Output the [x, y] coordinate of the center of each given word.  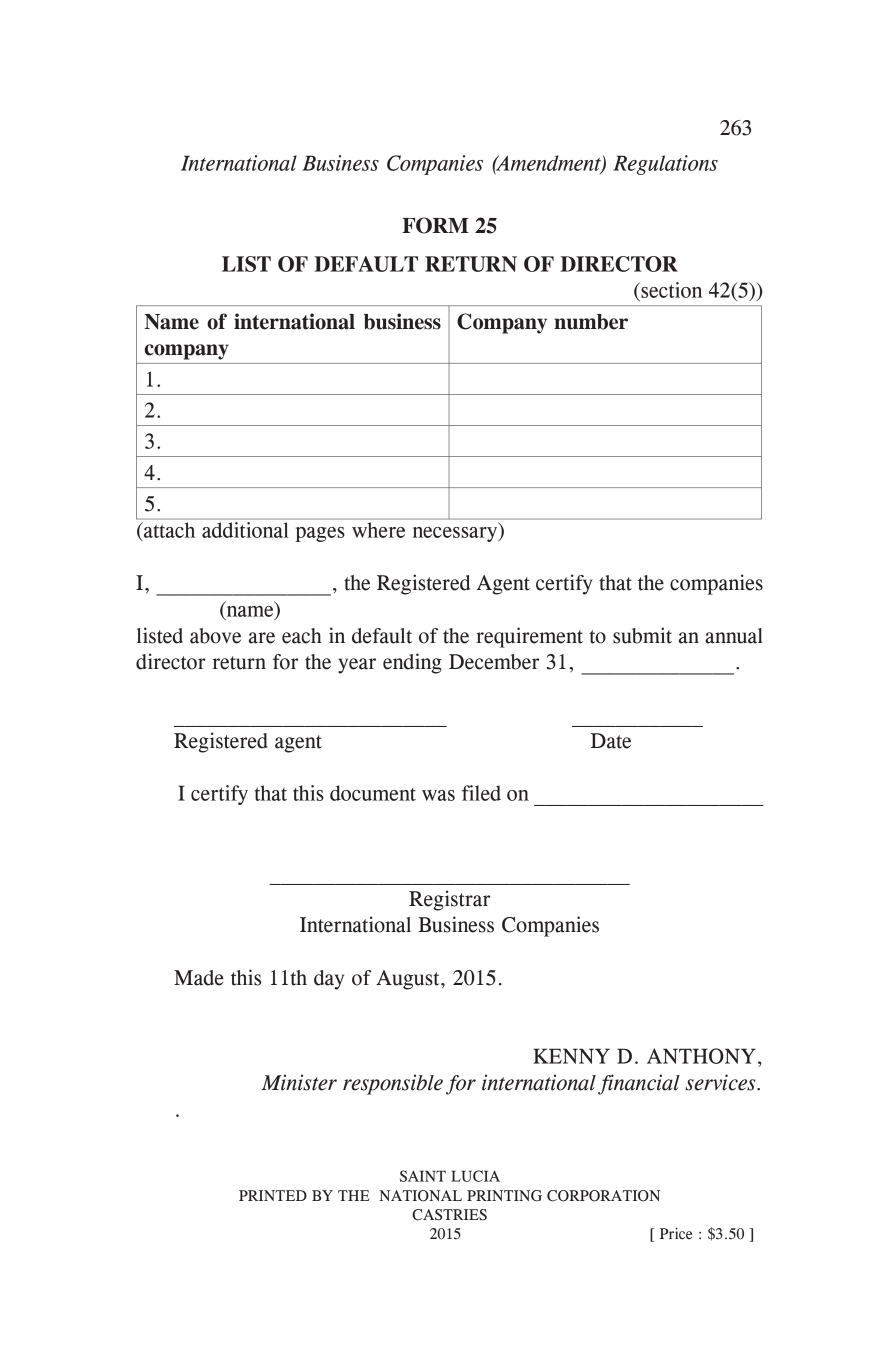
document [373, 793]
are [262, 638]
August [409, 980]
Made [199, 978]
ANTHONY [701, 1056]
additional [245, 528]
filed [481, 793]
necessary [456, 533]
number [591, 322]
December [494, 662]
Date [611, 741]
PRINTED [273, 1195]
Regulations [665, 165]
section [670, 290]
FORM [435, 225]
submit [642, 635]
